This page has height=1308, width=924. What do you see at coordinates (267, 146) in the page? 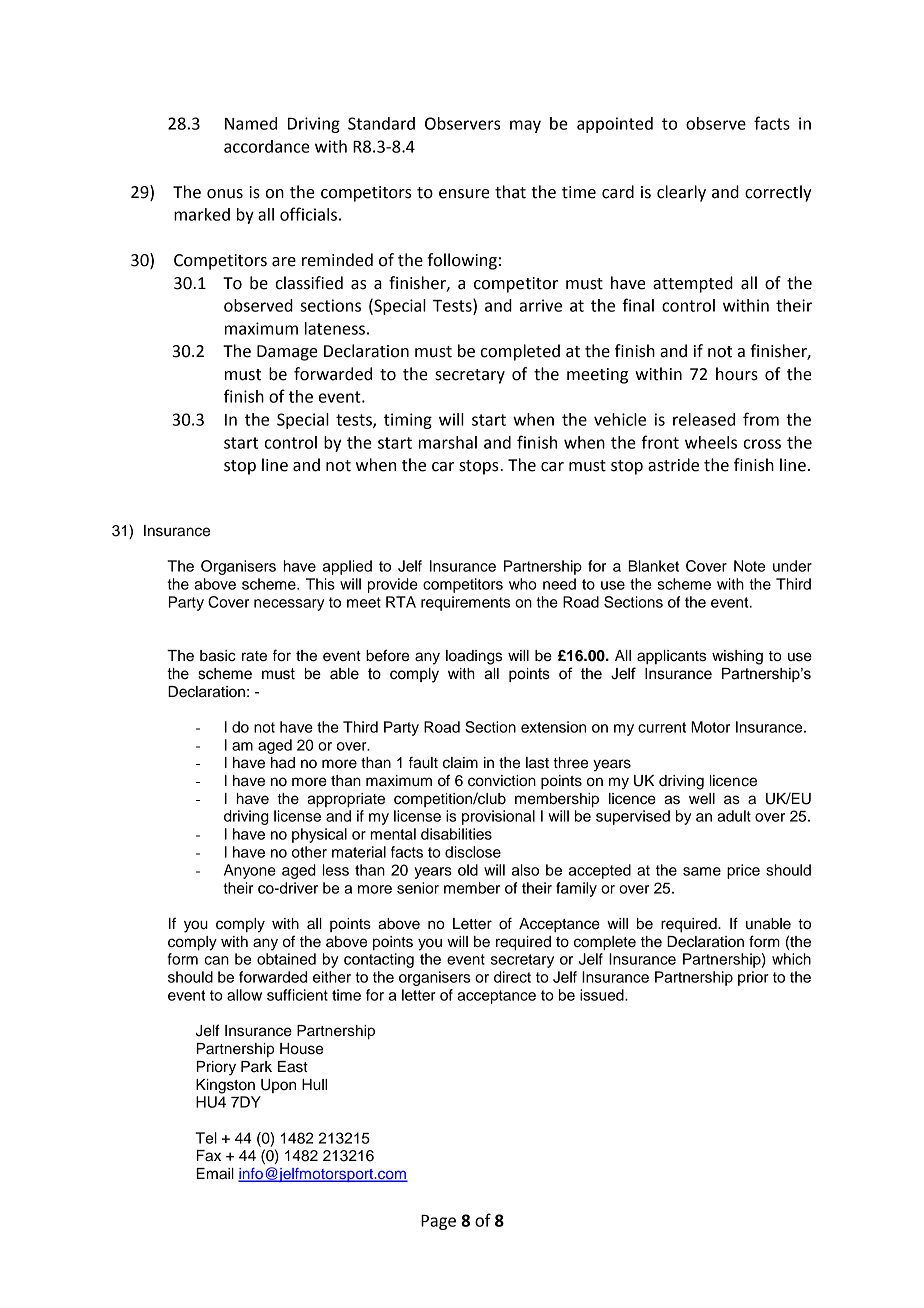
I see `accordance` at bounding box center [267, 146].
